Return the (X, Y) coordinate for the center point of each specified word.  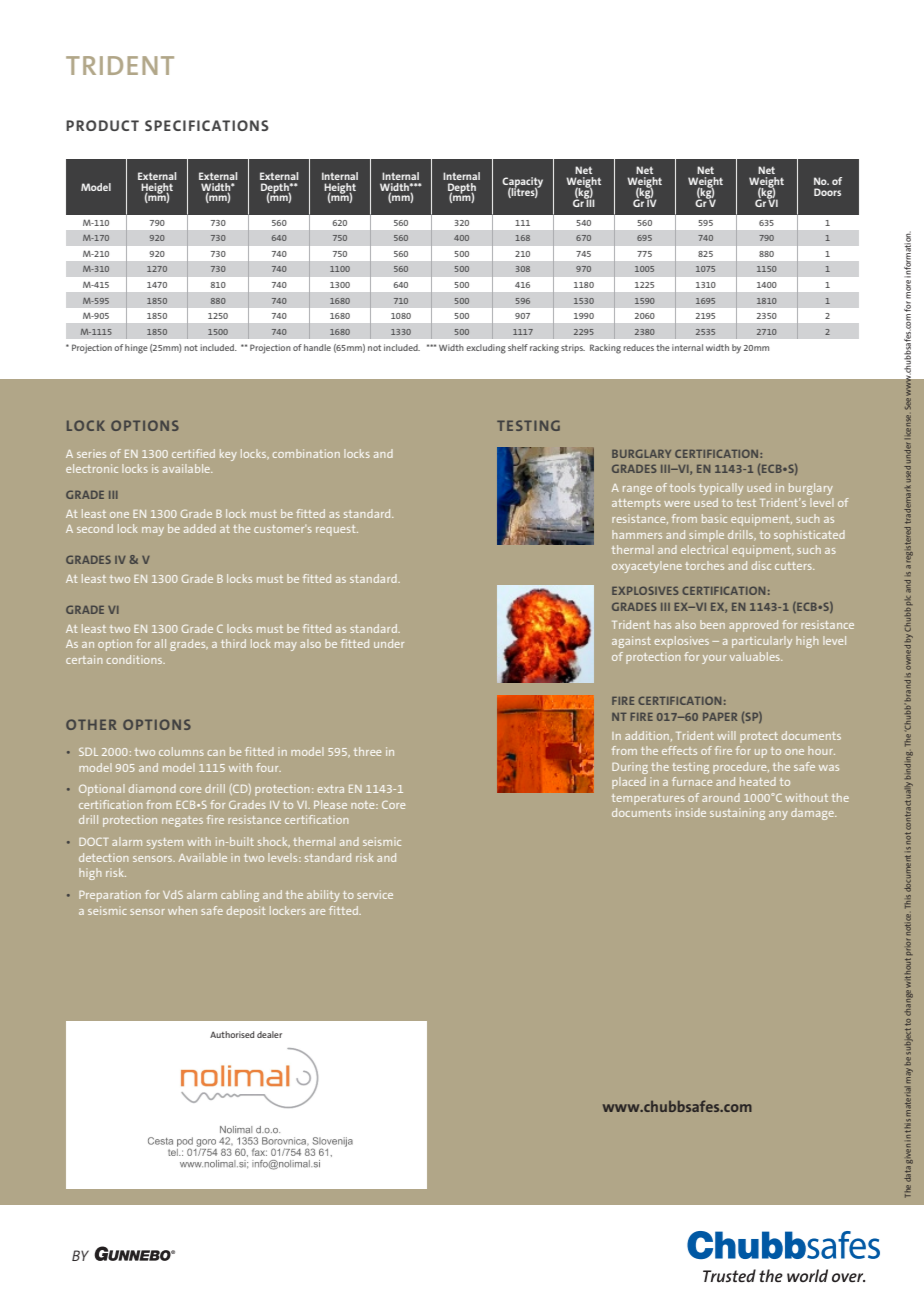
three (367, 751)
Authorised (232, 1034)
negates (182, 821)
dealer (269, 1034)
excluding (486, 349)
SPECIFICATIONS (207, 125)
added (200, 528)
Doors (827, 192)
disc (761, 565)
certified (193, 453)
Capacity (522, 183)
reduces (638, 347)
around (721, 797)
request (337, 530)
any (778, 815)
